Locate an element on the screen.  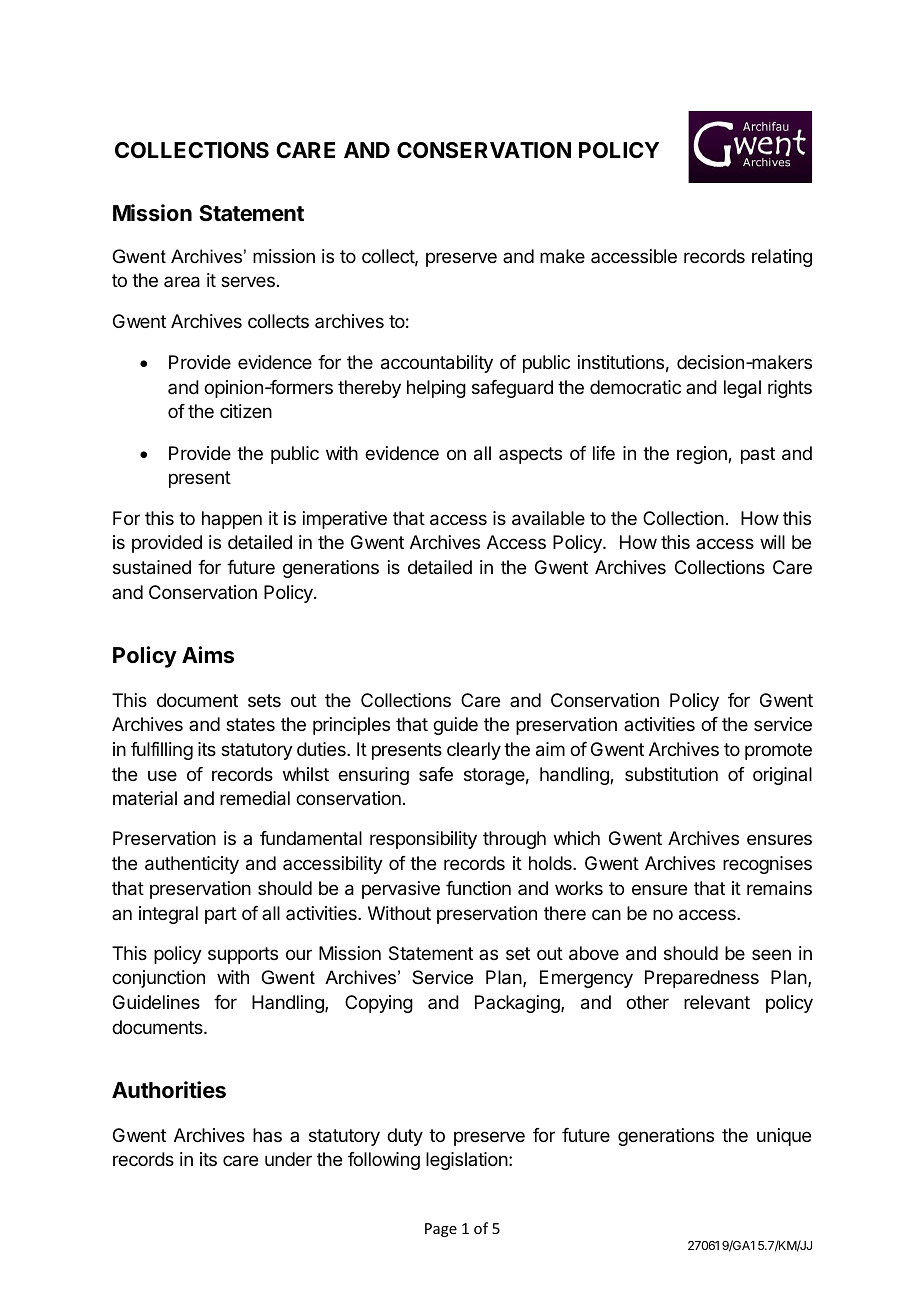
Page is located at coordinates (441, 1230).
